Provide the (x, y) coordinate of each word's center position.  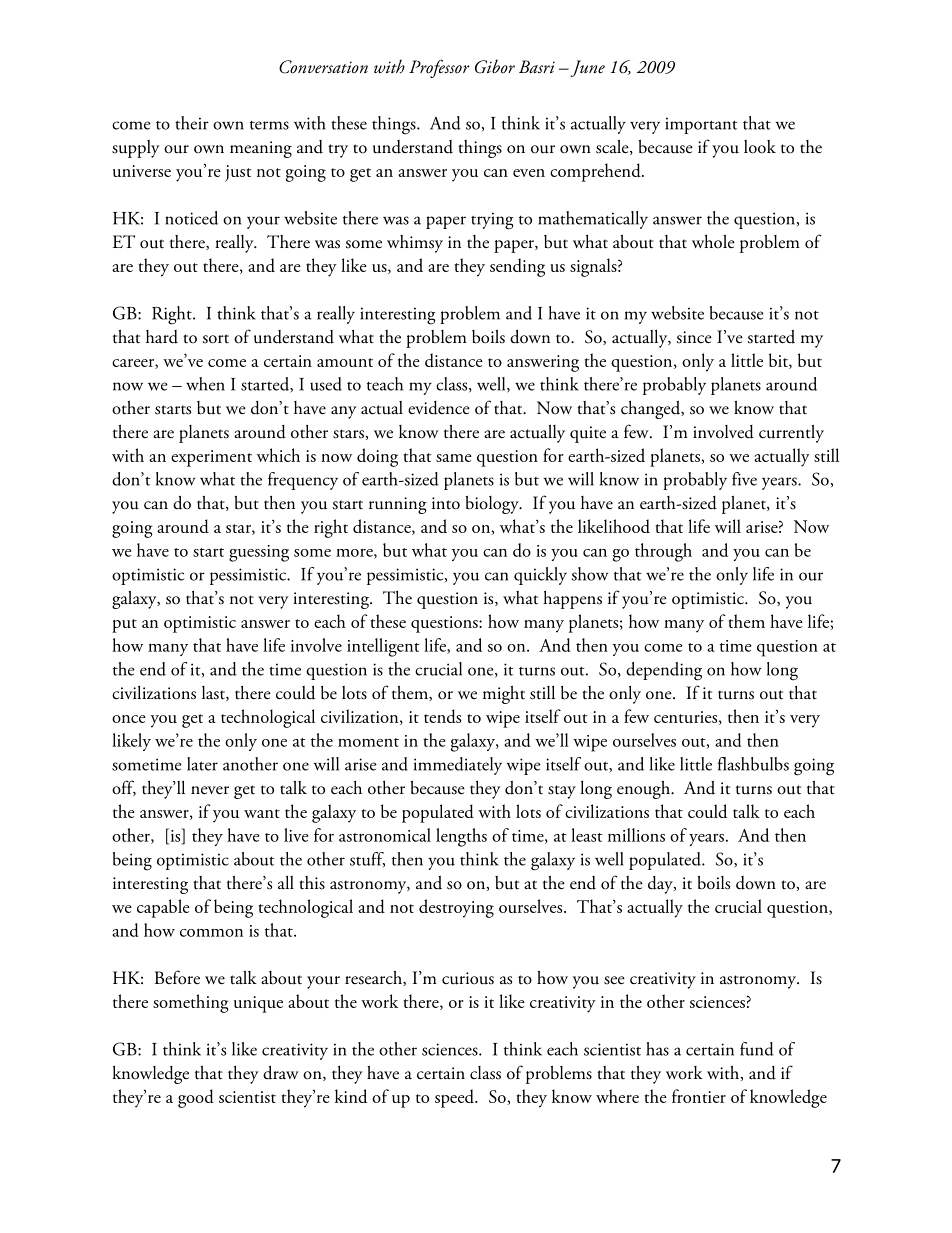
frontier (699, 1096)
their (192, 123)
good (196, 1098)
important (701, 125)
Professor (439, 68)
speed (455, 1098)
